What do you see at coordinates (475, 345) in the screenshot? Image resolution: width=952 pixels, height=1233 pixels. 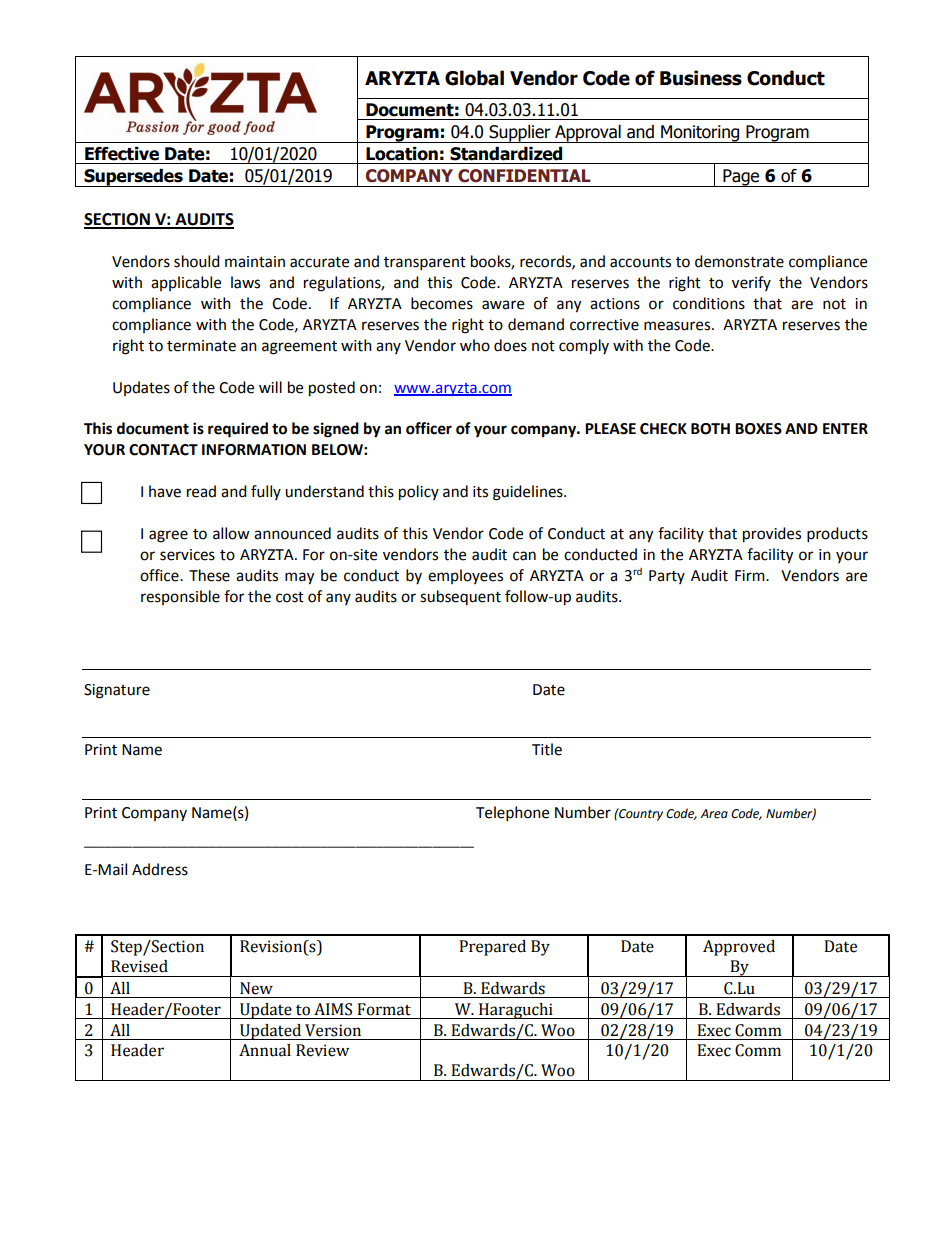 I see `who` at bounding box center [475, 345].
